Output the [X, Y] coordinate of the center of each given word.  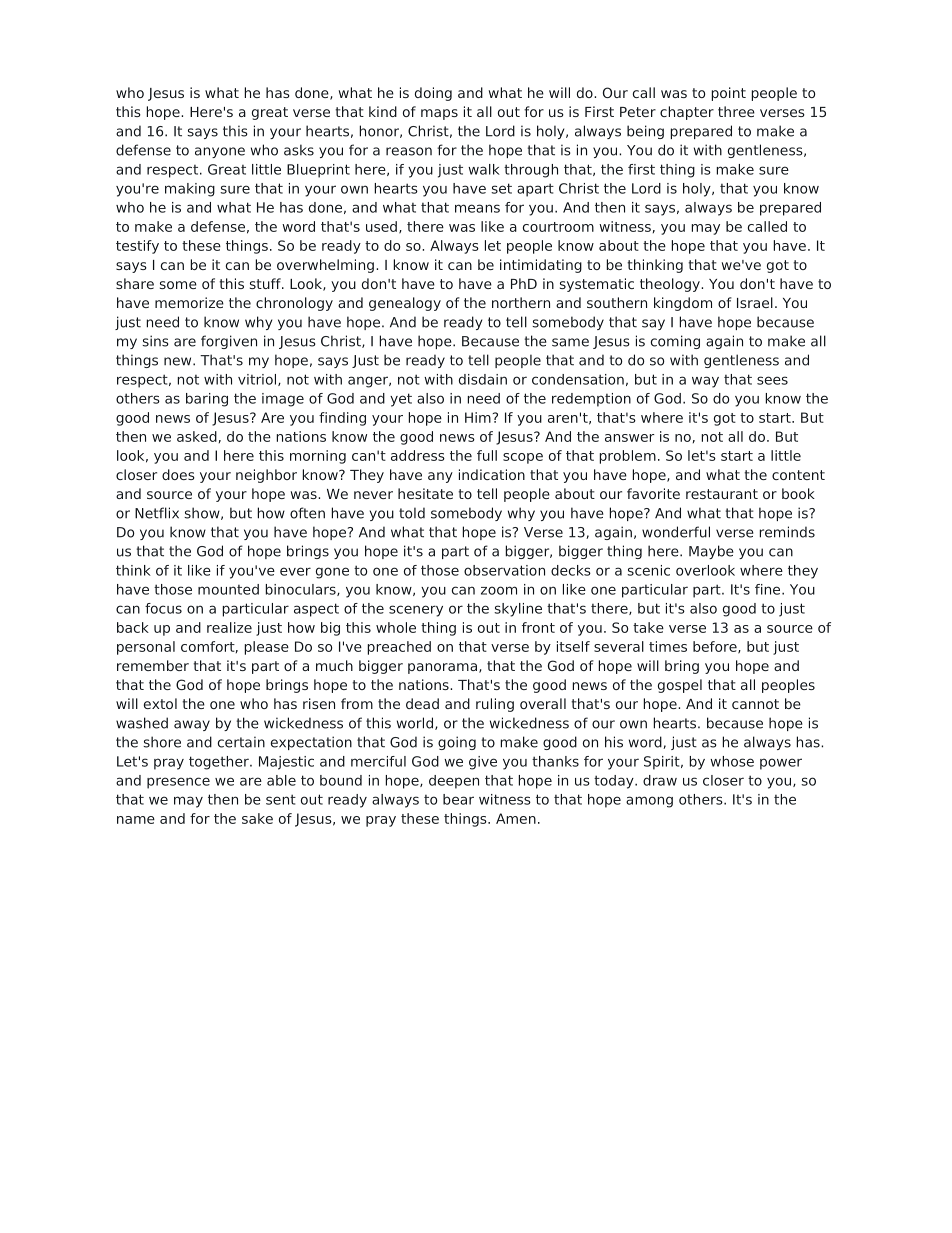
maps [439, 114]
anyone [220, 152]
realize [229, 627]
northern [521, 302]
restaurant [722, 494]
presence [178, 783]
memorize [189, 302]
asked [197, 436]
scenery [416, 611]
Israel [755, 302]
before [716, 647]
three [736, 111]
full [487, 455]
